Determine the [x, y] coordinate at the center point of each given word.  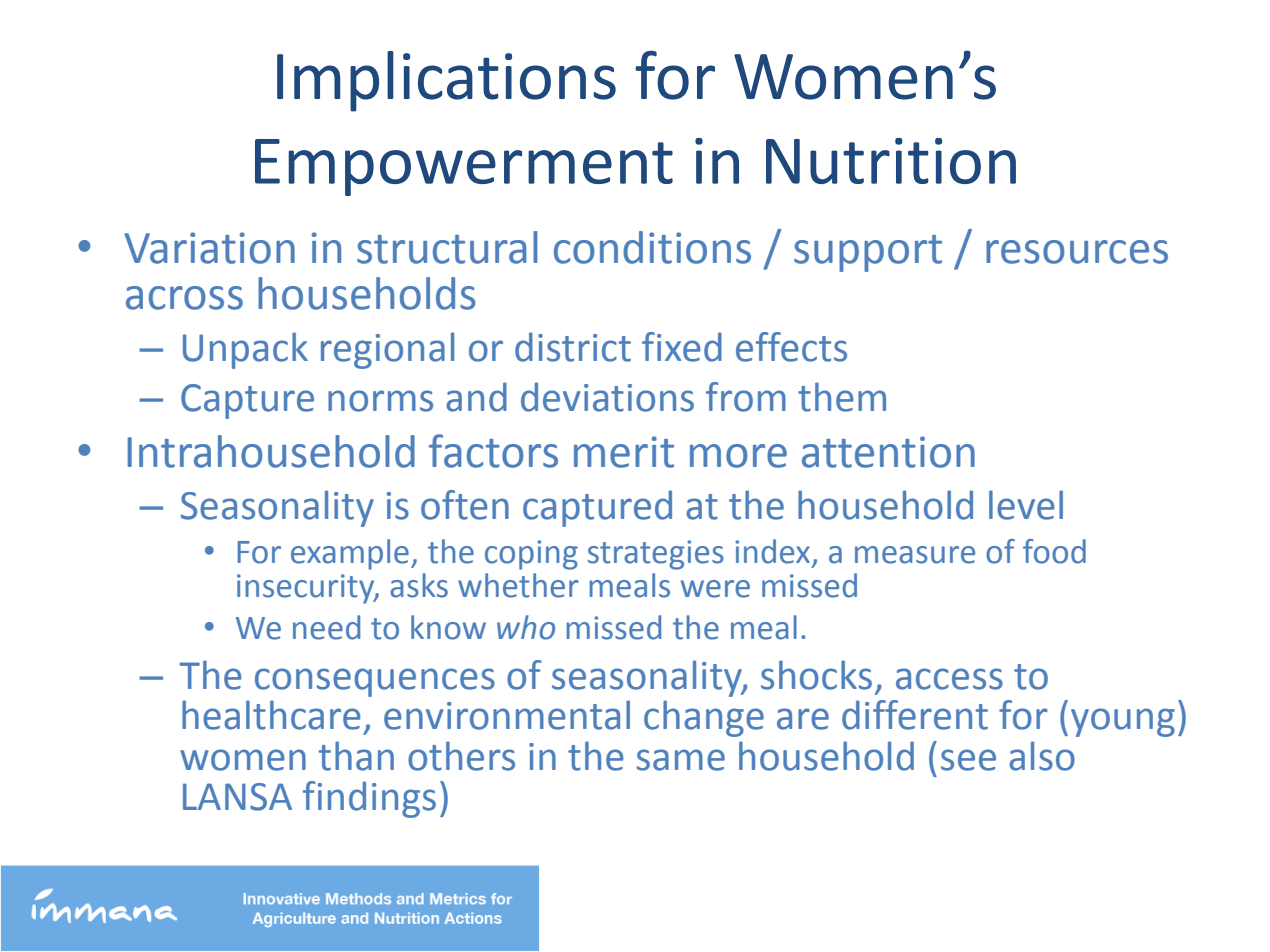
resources [1077, 252]
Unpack [245, 350]
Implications [446, 81]
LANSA [237, 797]
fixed [682, 347]
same [681, 760]
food [1054, 551]
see [968, 760]
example [350, 554]
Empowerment [464, 167]
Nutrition [891, 161]
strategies [656, 555]
